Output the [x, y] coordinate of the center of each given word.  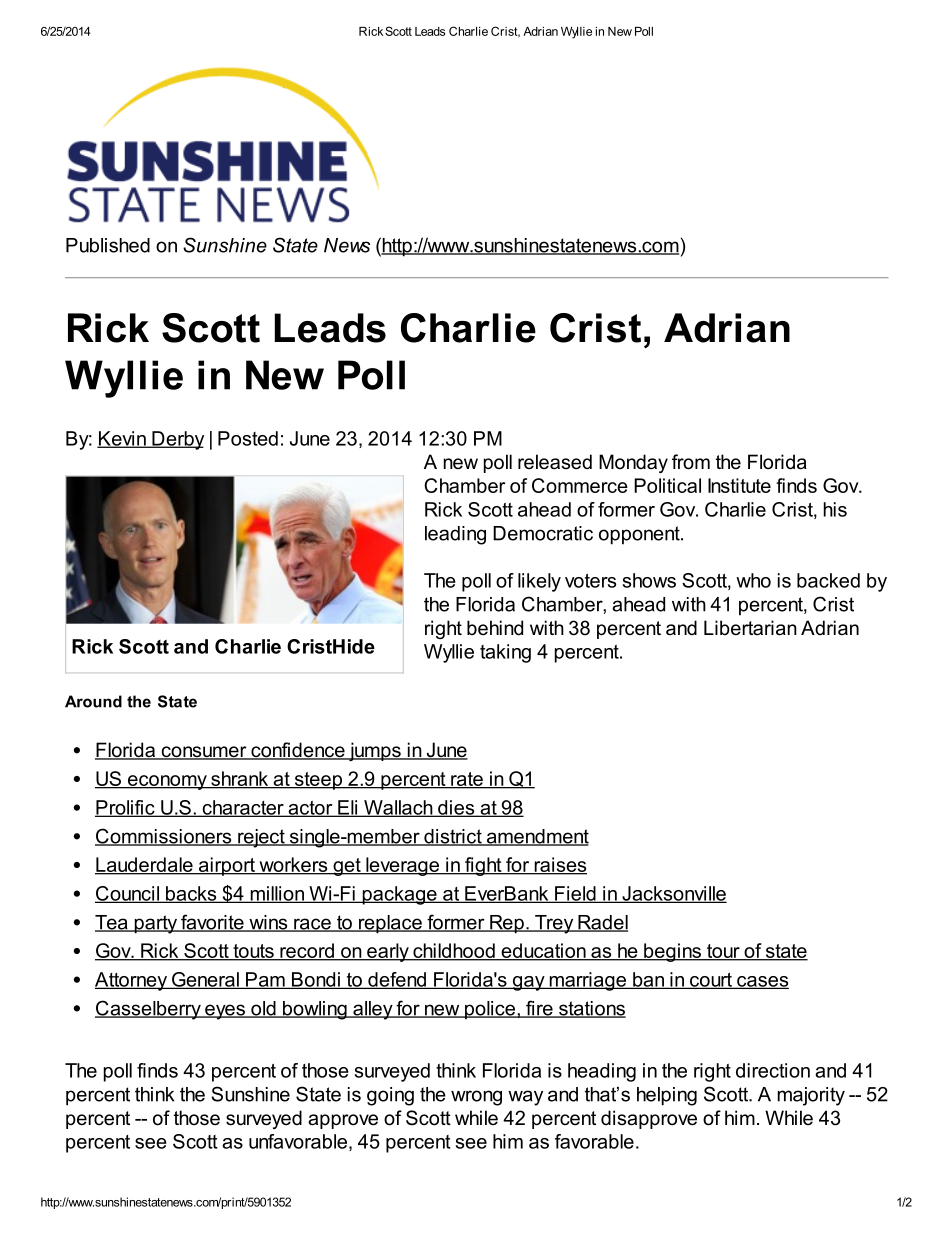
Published [108, 245]
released [555, 462]
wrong [476, 1098]
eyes [225, 1012]
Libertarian [750, 628]
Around [93, 701]
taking [505, 653]
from [691, 462]
